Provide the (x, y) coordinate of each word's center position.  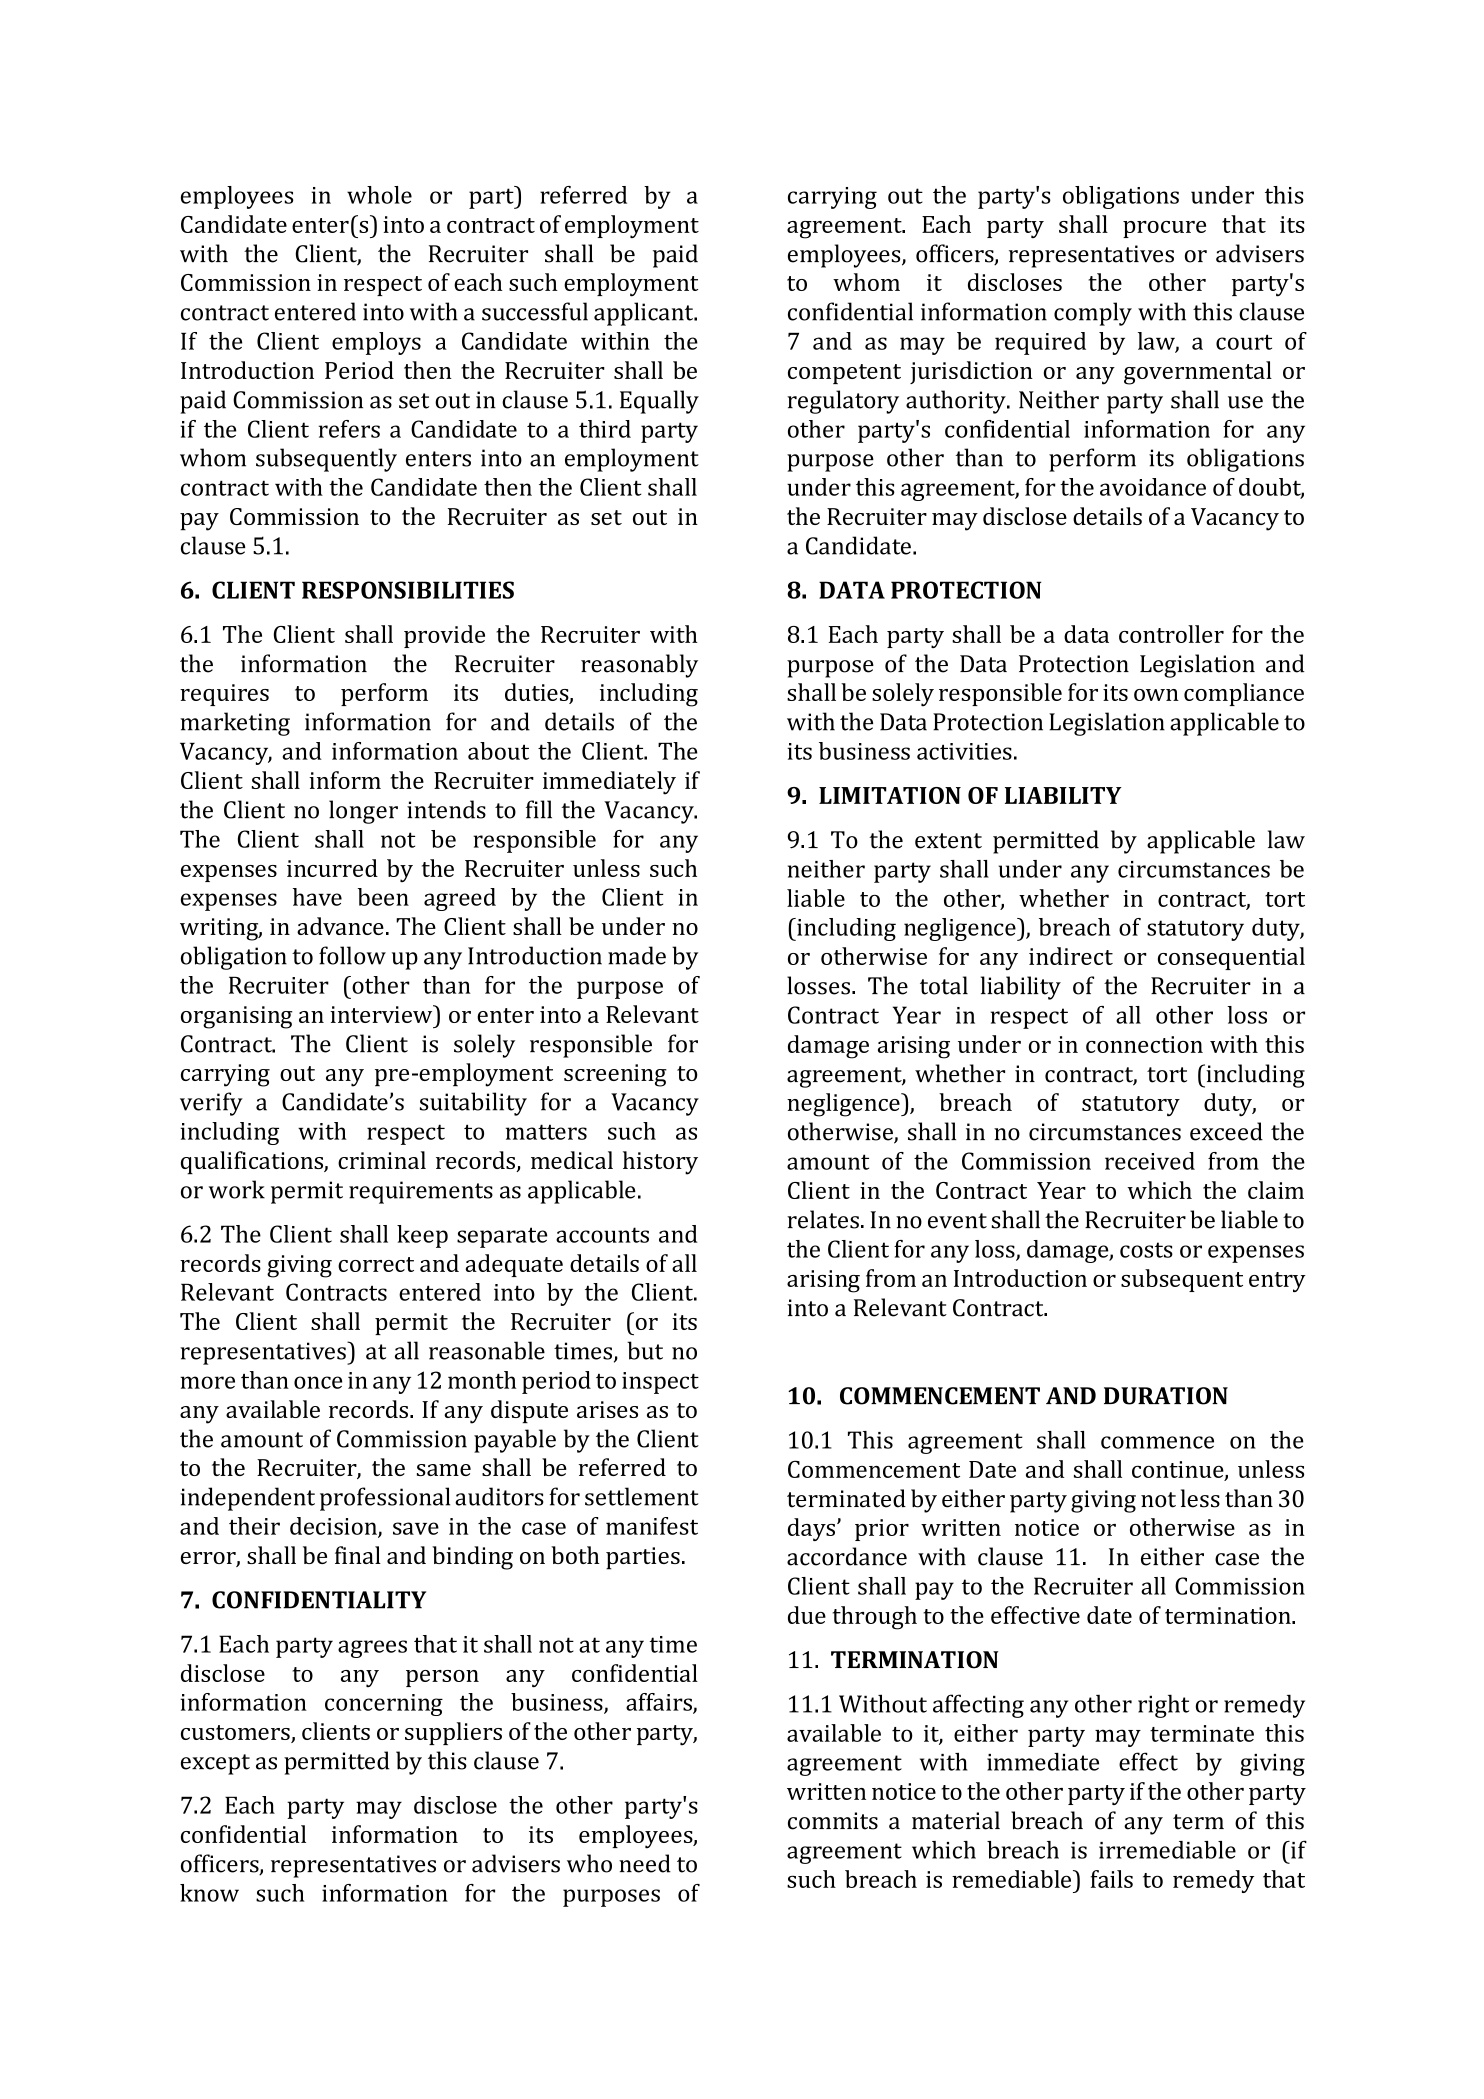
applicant (645, 314)
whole (379, 195)
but (645, 1350)
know (209, 1893)
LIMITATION (890, 795)
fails (1112, 1879)
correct (376, 1264)
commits (833, 1821)
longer (363, 812)
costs (1146, 1250)
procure (1164, 229)
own (1156, 695)
